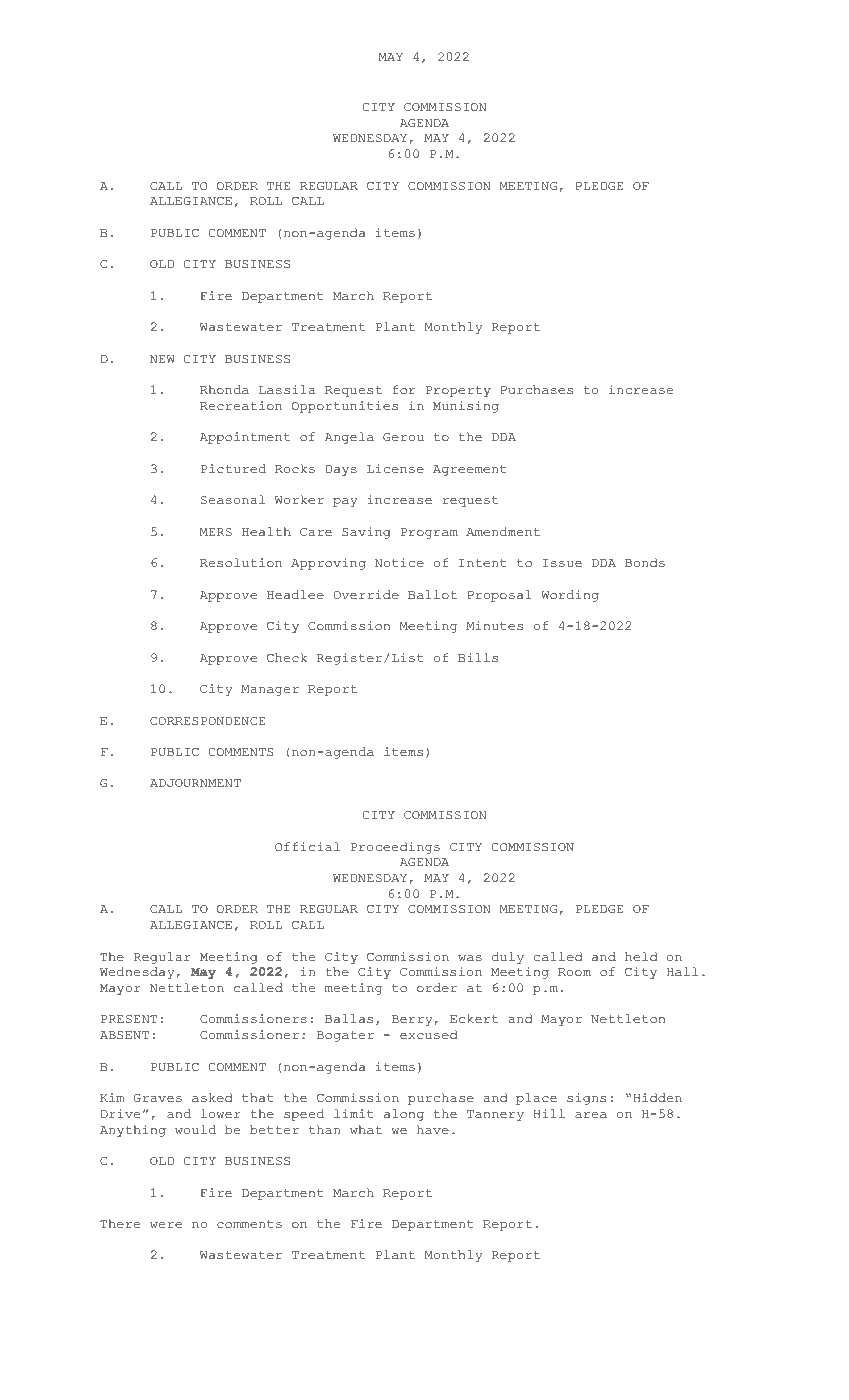 This image has width=849, height=1400. What do you see at coordinates (195, 783) in the image?
I see `ADJOURNMENT` at bounding box center [195, 783].
